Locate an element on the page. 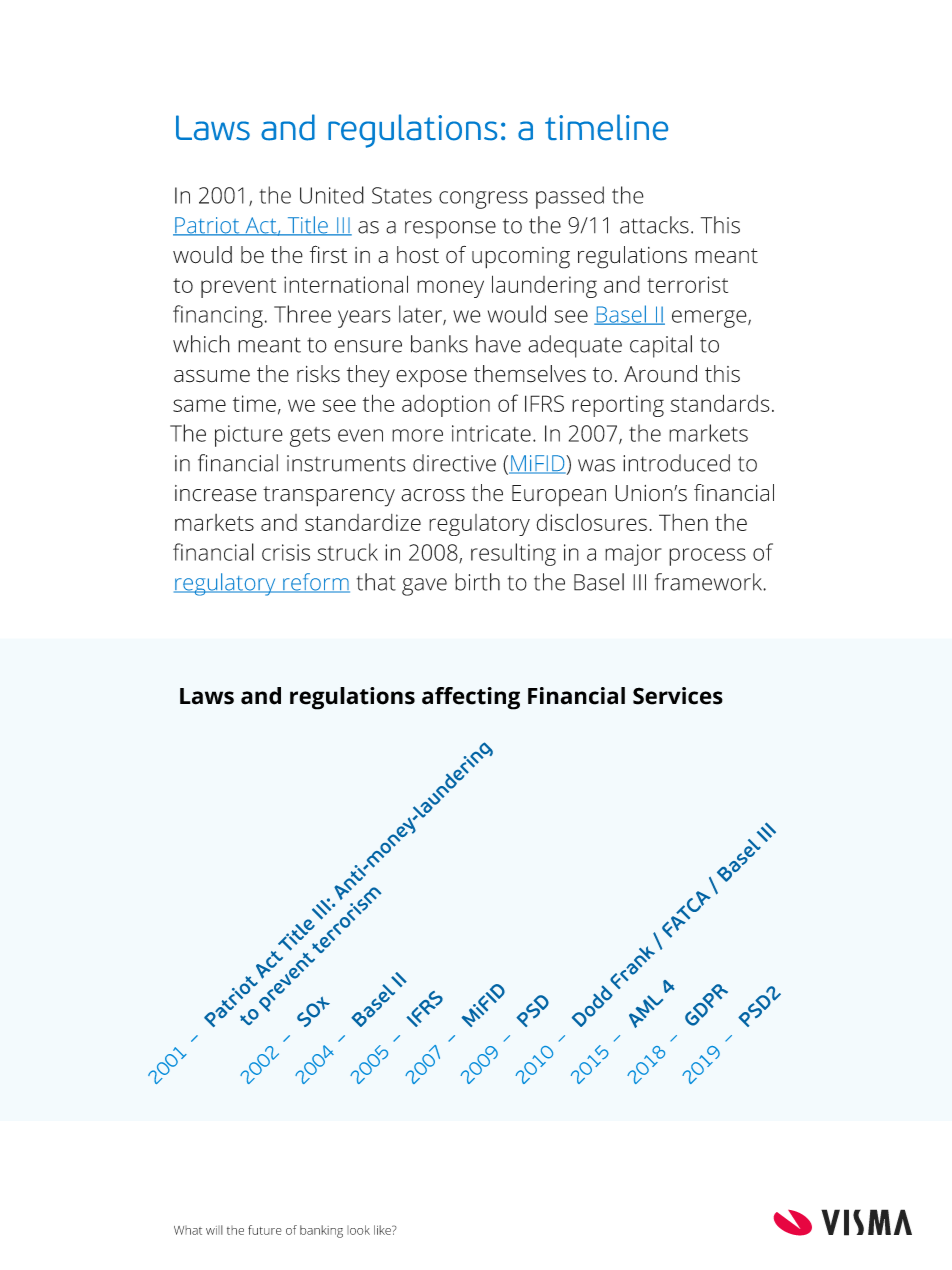 The image size is (952, 1270). Services is located at coordinates (678, 696).
